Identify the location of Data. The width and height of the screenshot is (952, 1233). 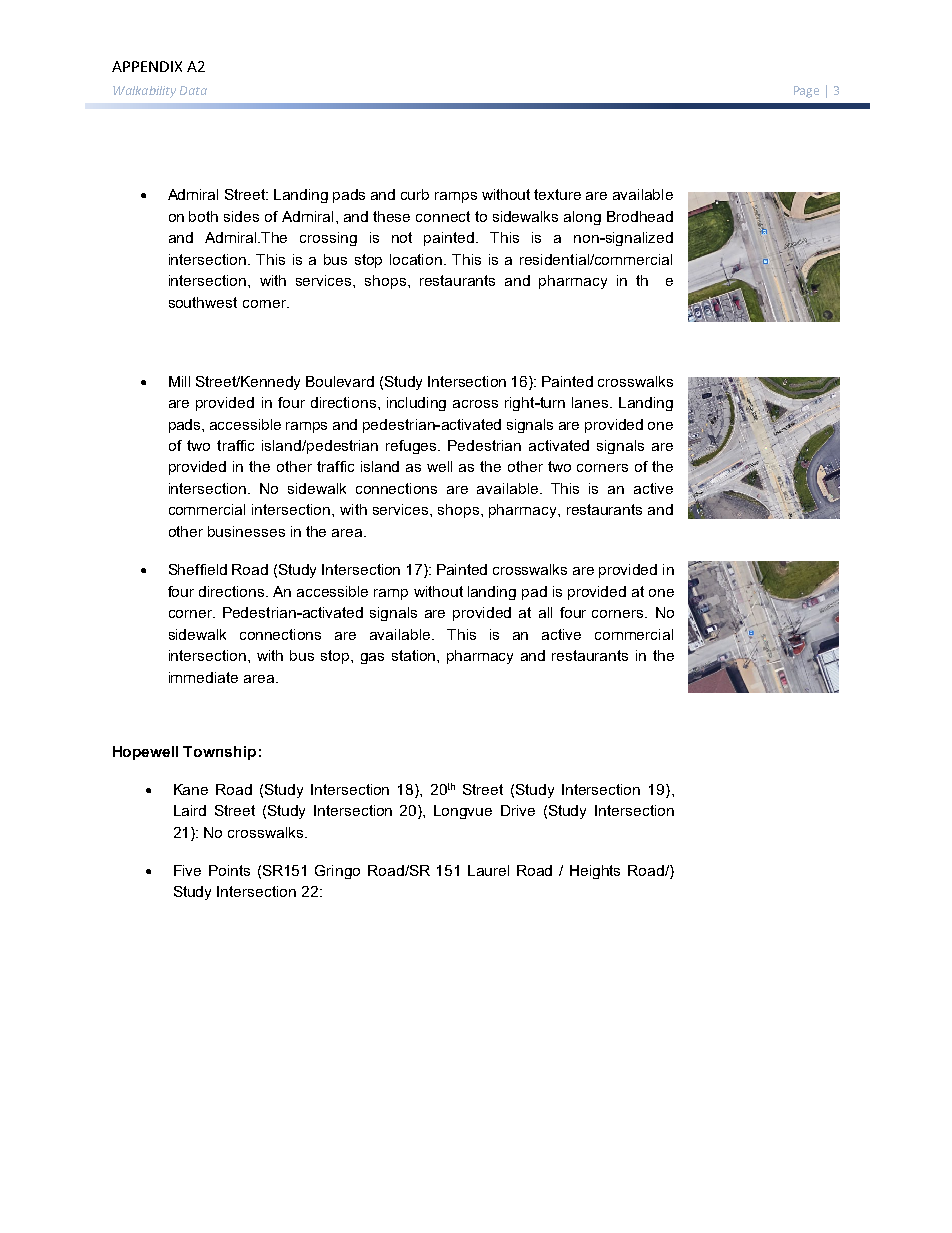
(193, 90).
